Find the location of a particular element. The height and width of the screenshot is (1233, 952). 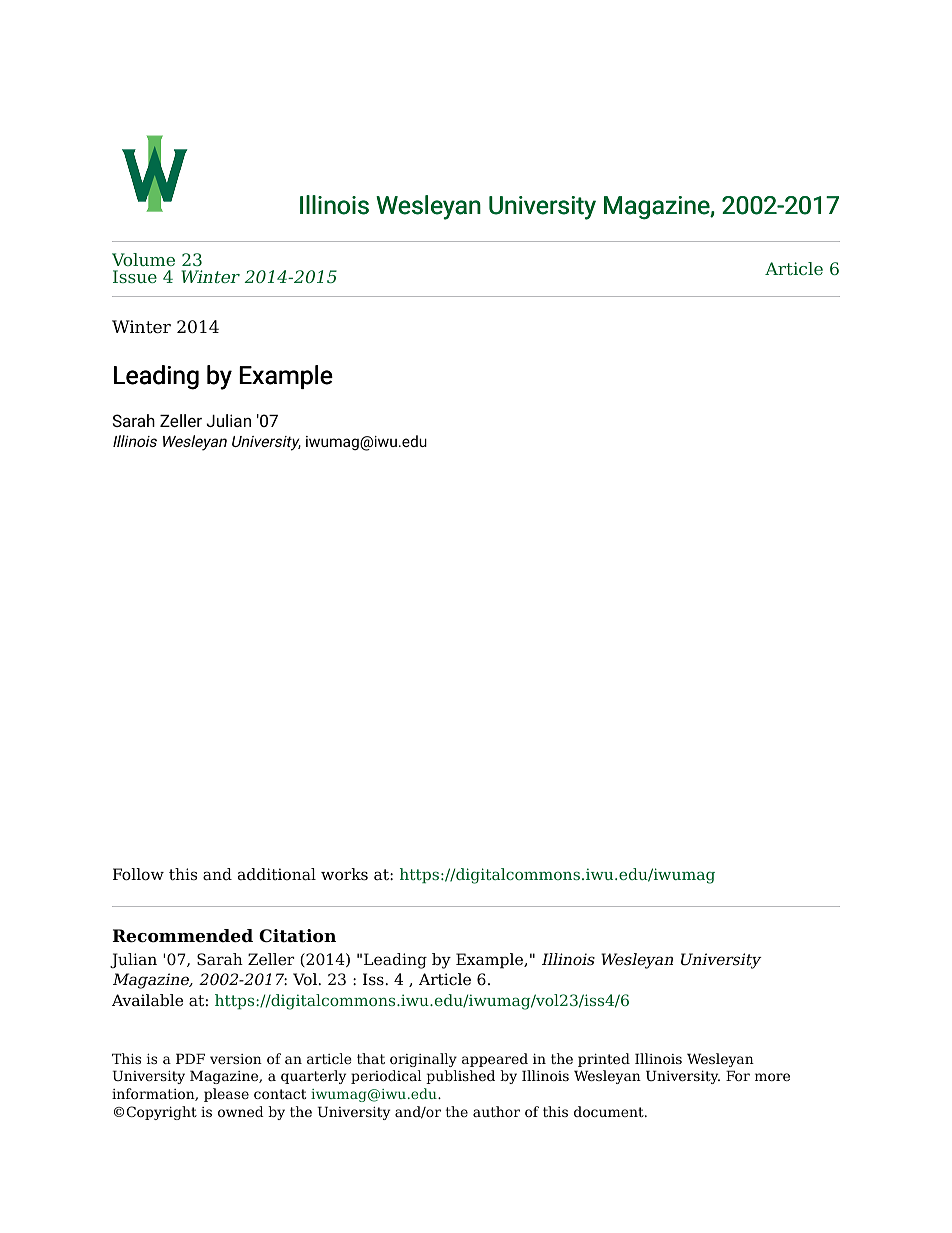

published is located at coordinates (460, 1077).
